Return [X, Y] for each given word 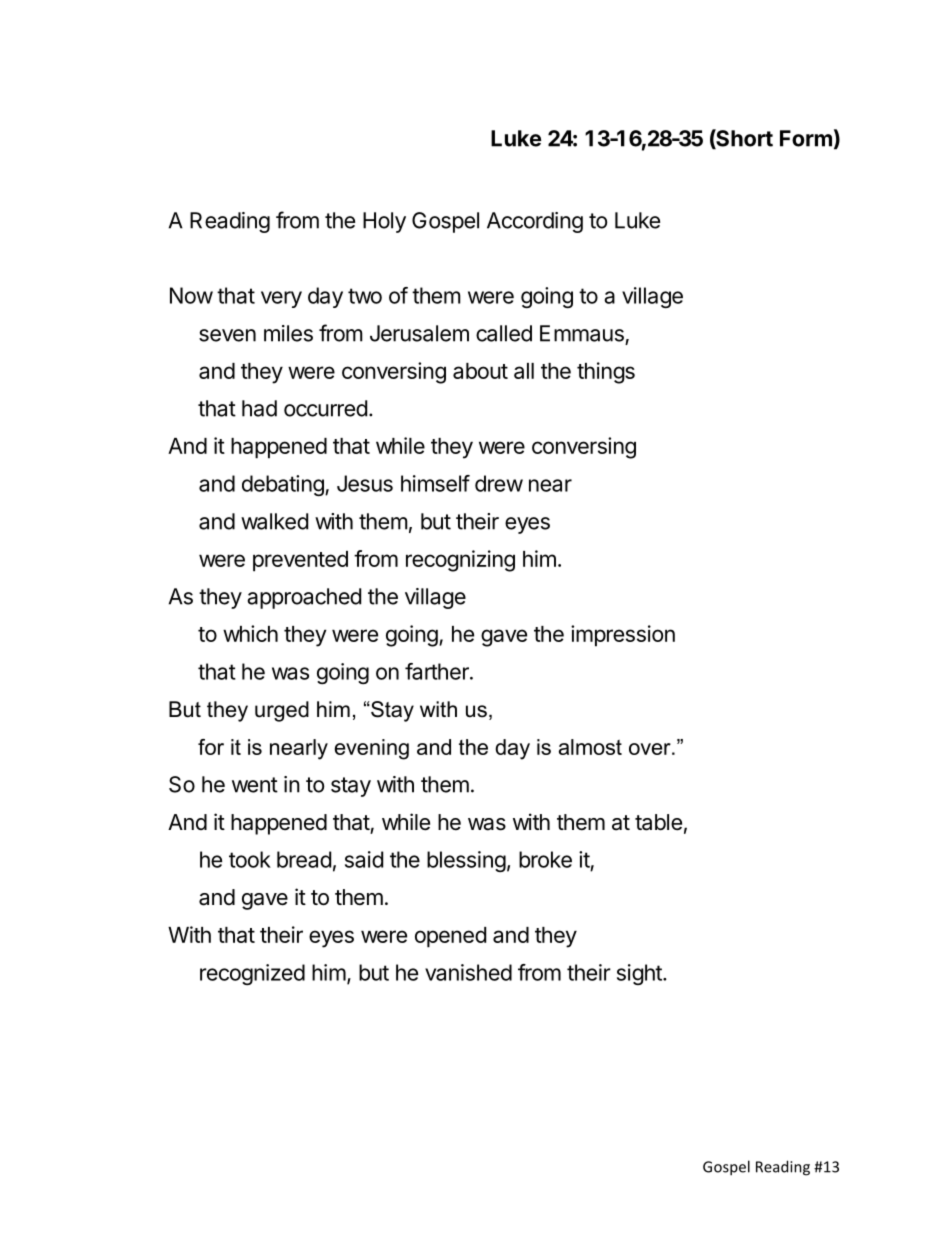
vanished [468, 972]
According [535, 222]
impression [623, 636]
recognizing [460, 561]
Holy [384, 222]
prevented [300, 561]
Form [806, 138]
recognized [252, 974]
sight [640, 974]
